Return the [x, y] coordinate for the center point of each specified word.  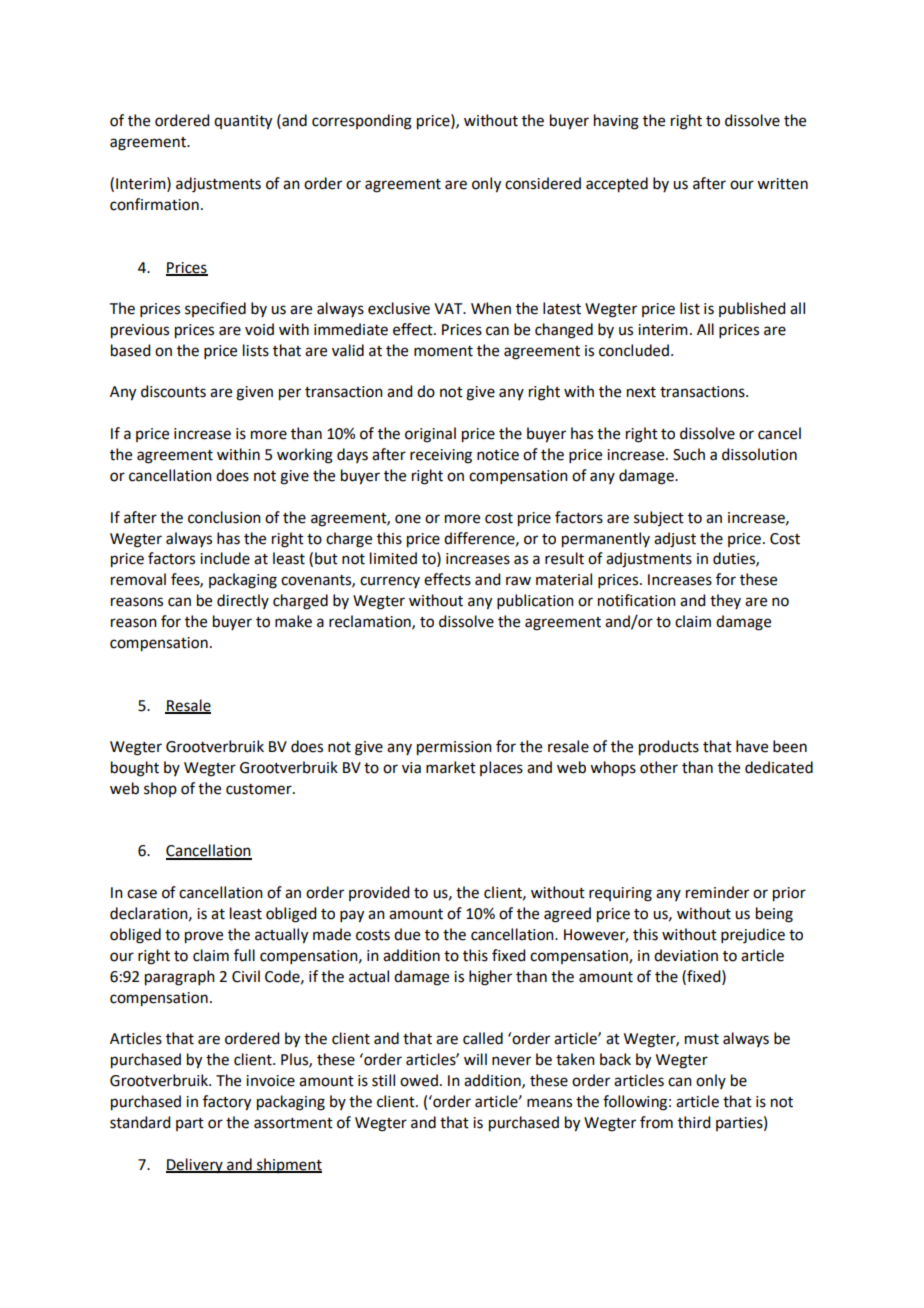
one [408, 519]
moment [443, 351]
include [225, 558]
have [752, 746]
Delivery [195, 1165]
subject [659, 518]
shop [160, 789]
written [782, 184]
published [752, 309]
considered [543, 183]
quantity [243, 122]
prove [204, 937]
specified [215, 309]
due [407, 934]
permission [454, 748]
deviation [686, 955]
